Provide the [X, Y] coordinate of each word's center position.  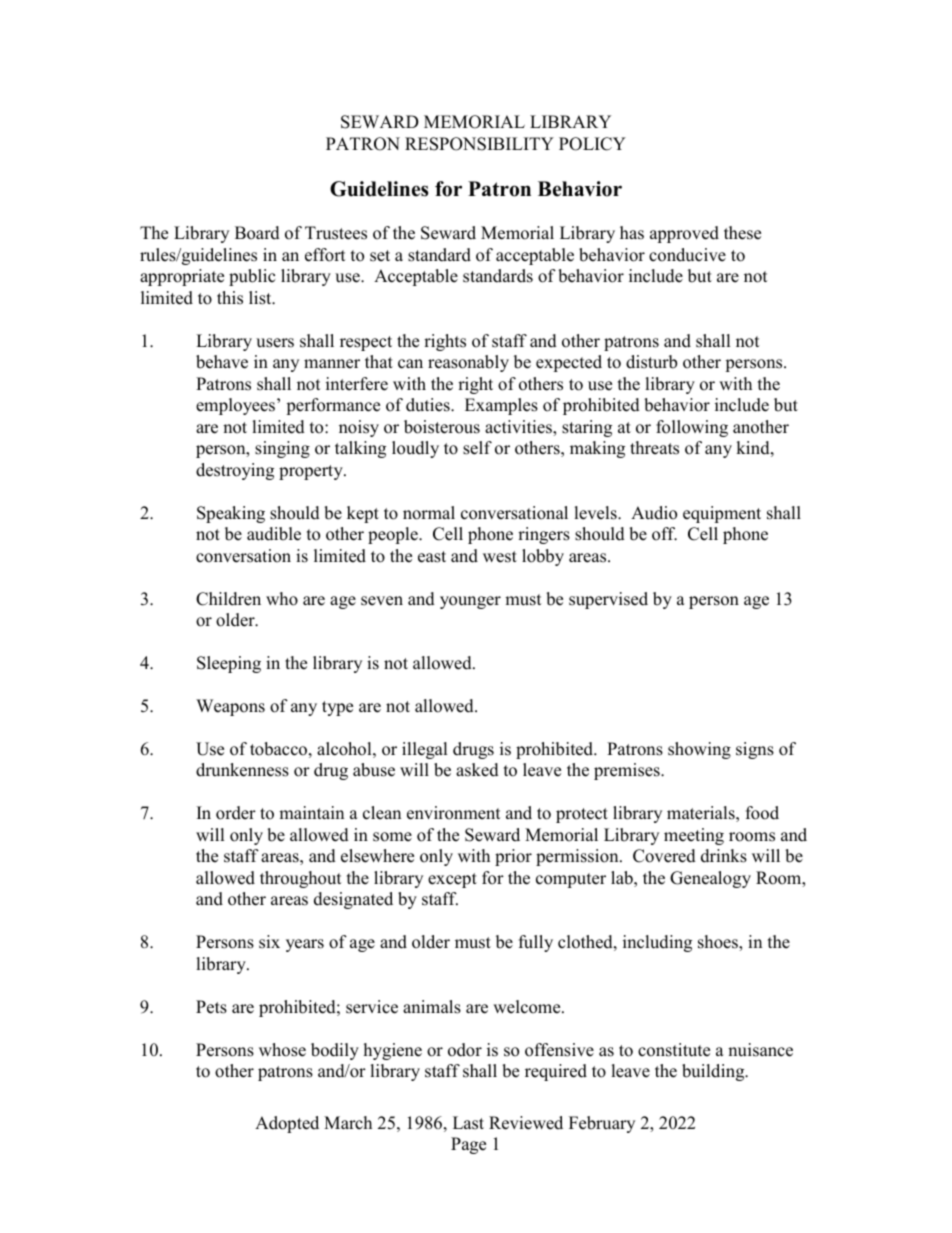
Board [257, 233]
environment [454, 813]
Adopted [287, 1124]
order [236, 813]
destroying [235, 471]
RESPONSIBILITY [479, 144]
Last [468, 1123]
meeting [694, 836]
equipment [722, 514]
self [477, 448]
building [714, 1072]
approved [684, 234]
